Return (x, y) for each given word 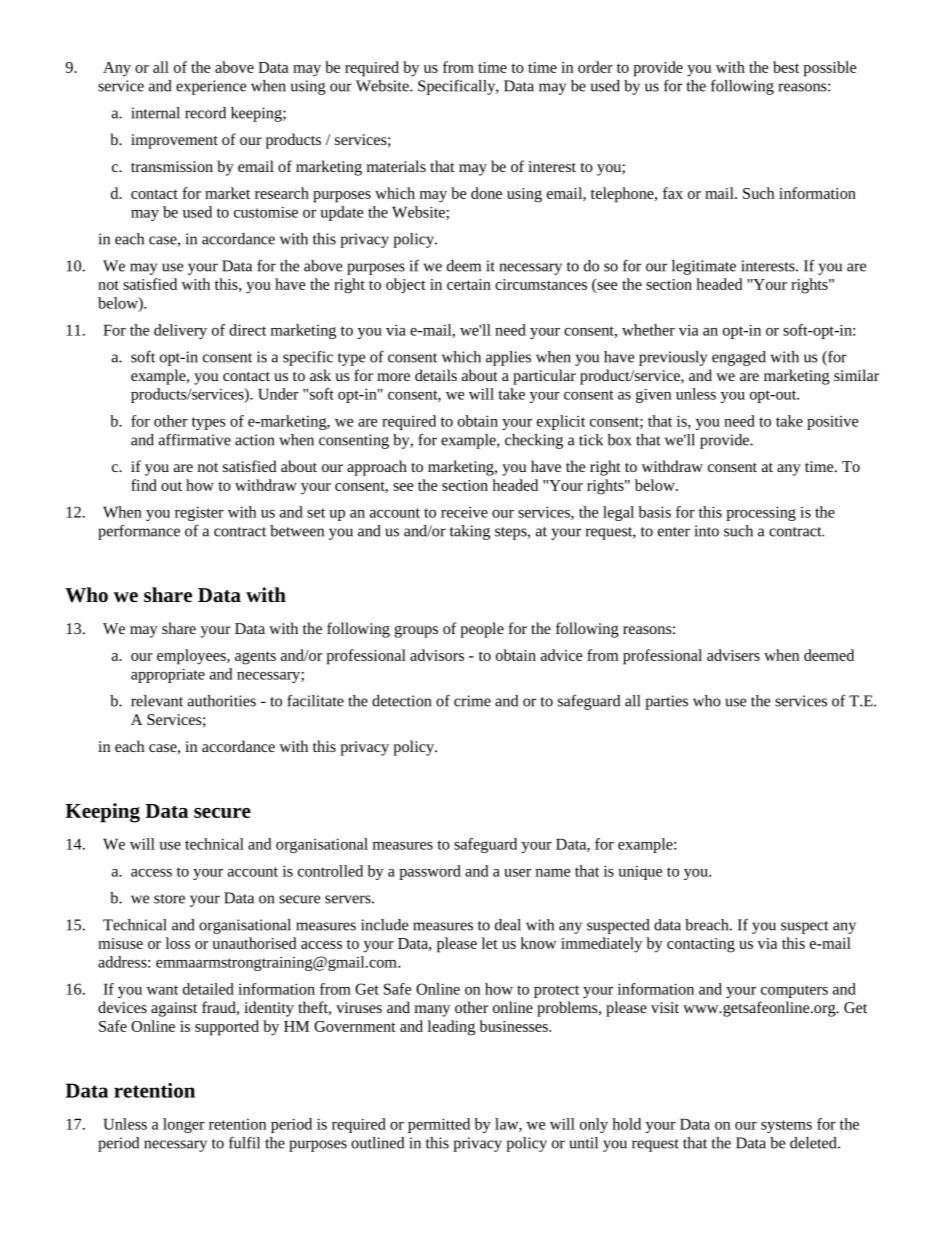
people (482, 630)
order (595, 67)
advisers (733, 655)
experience (211, 87)
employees (192, 657)
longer (184, 1125)
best (786, 67)
